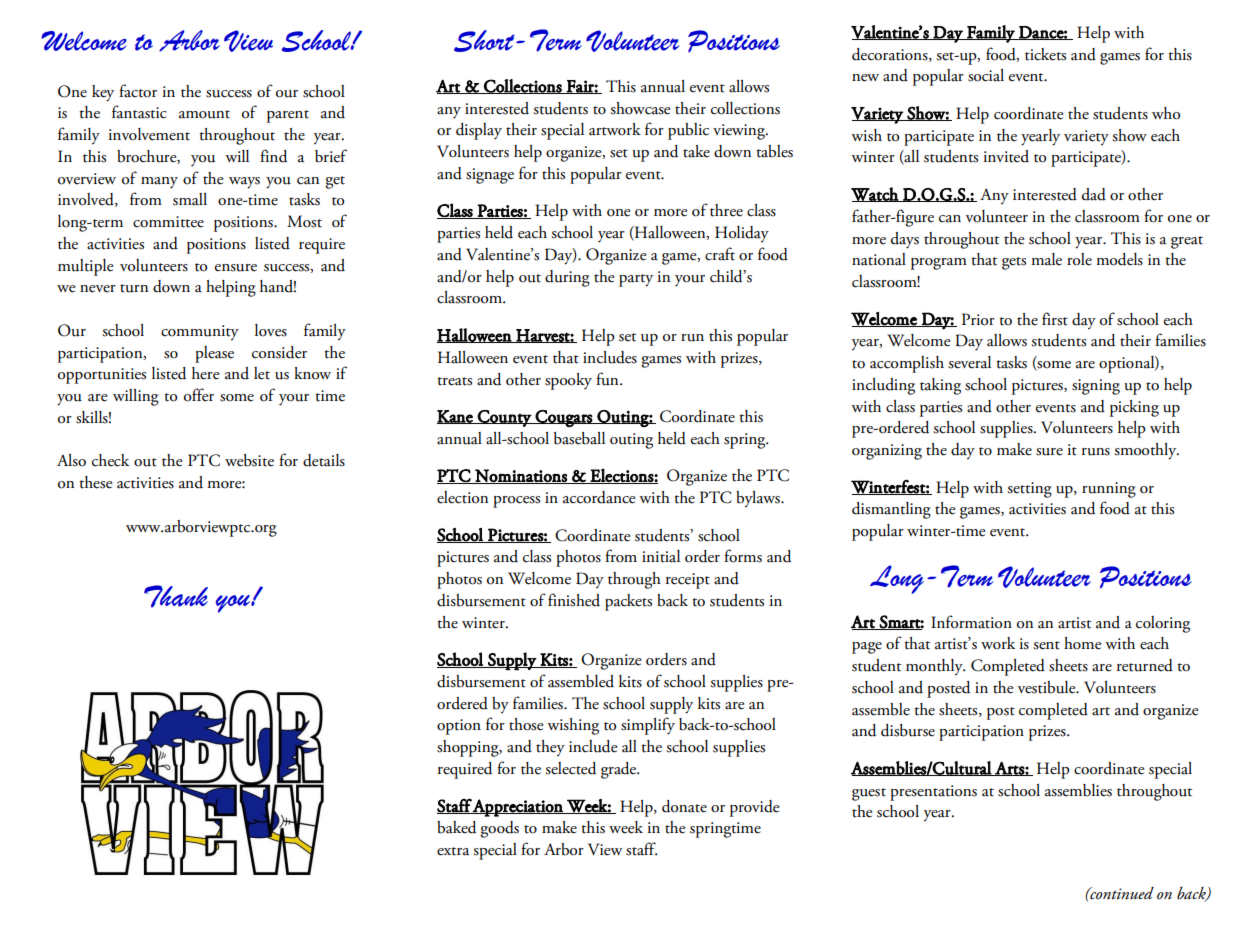 Image resolution: width=1233 pixels, height=952 pixels. I want to click on runs, so click(1096, 452).
